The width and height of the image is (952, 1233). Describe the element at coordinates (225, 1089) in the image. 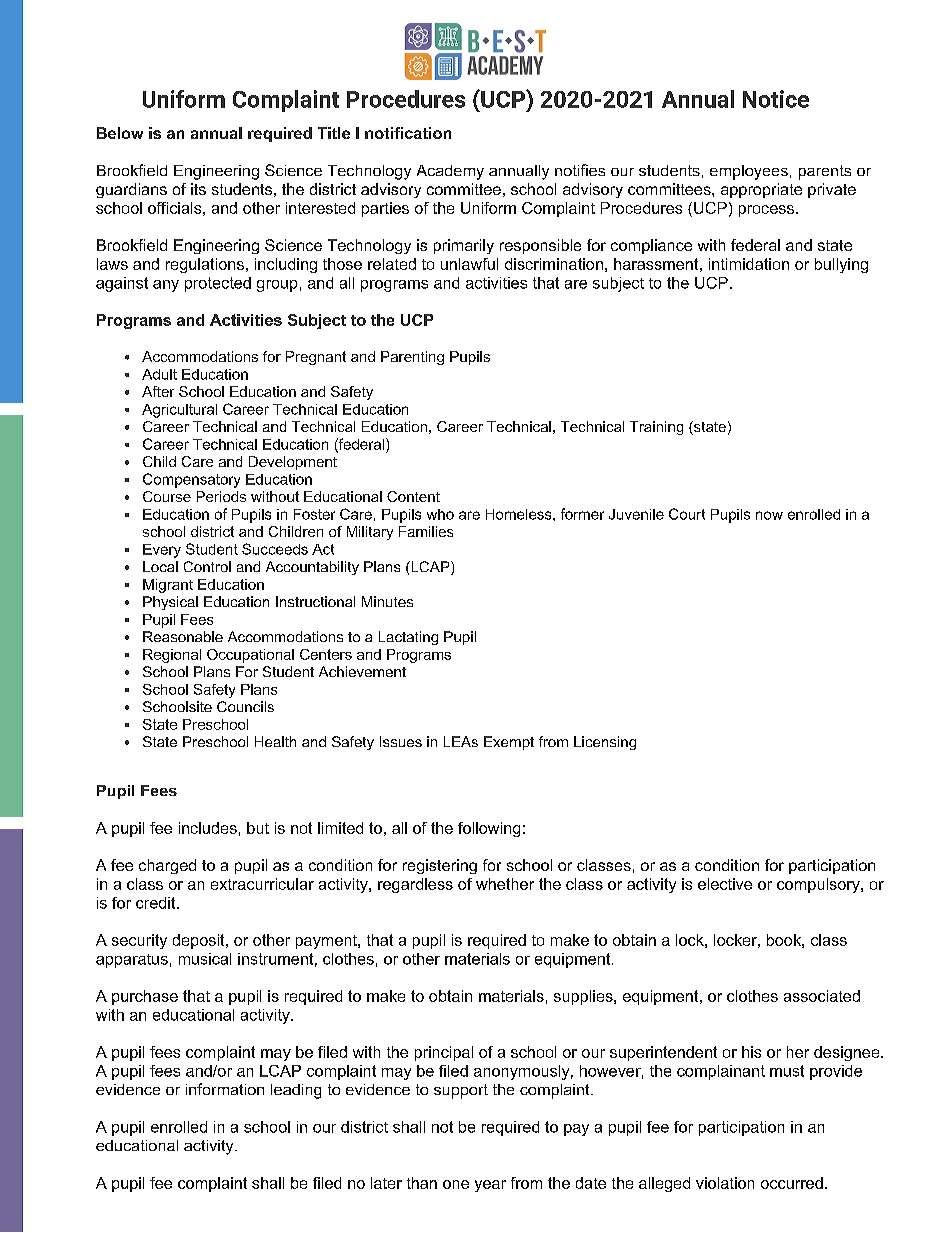

I see `information` at that location.
